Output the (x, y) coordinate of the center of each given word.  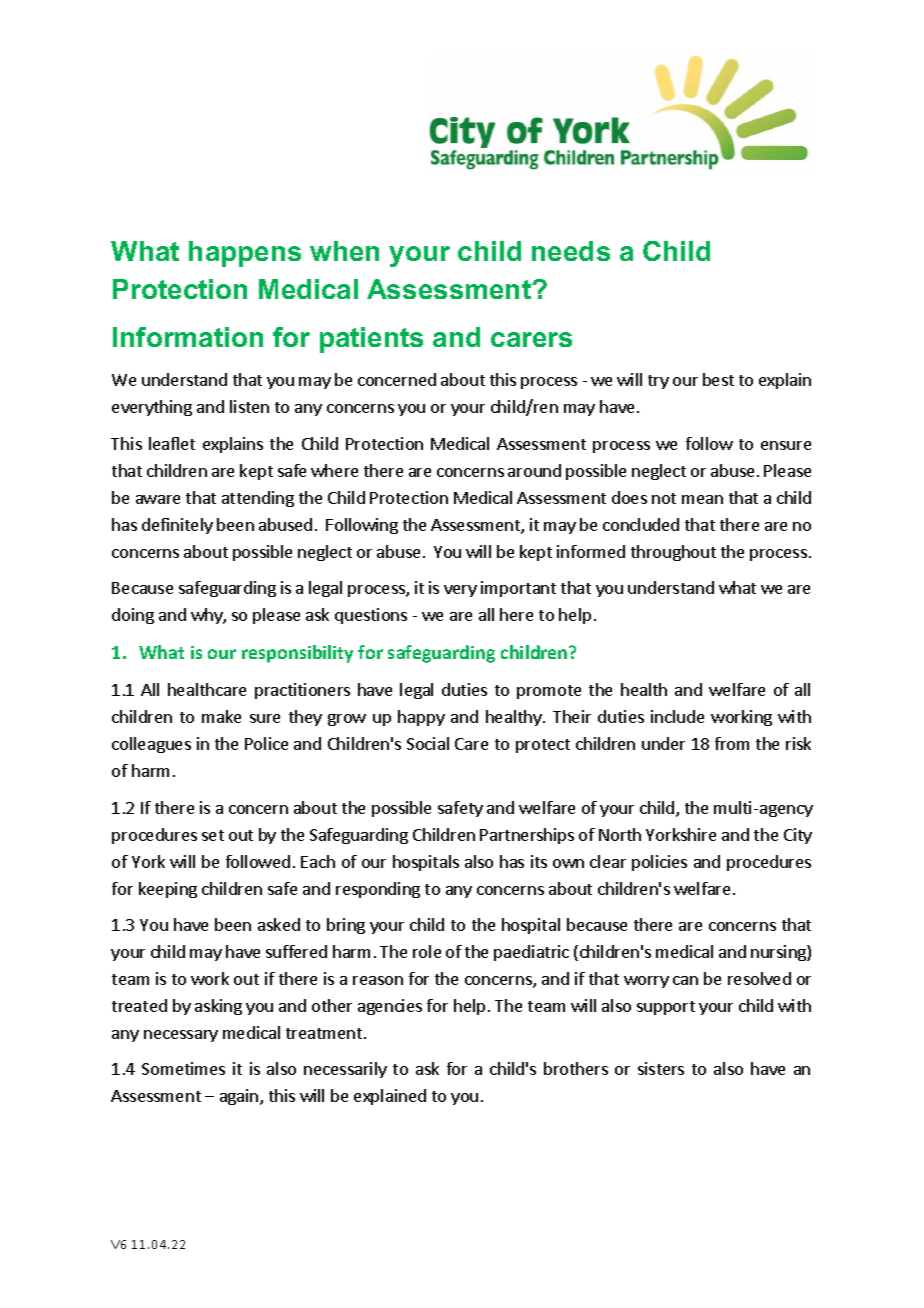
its (539, 861)
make (221, 716)
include (677, 716)
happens (245, 254)
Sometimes (183, 1068)
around (534, 470)
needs (571, 251)
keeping (168, 890)
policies (659, 863)
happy (421, 718)
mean (702, 499)
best (718, 379)
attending (258, 499)
